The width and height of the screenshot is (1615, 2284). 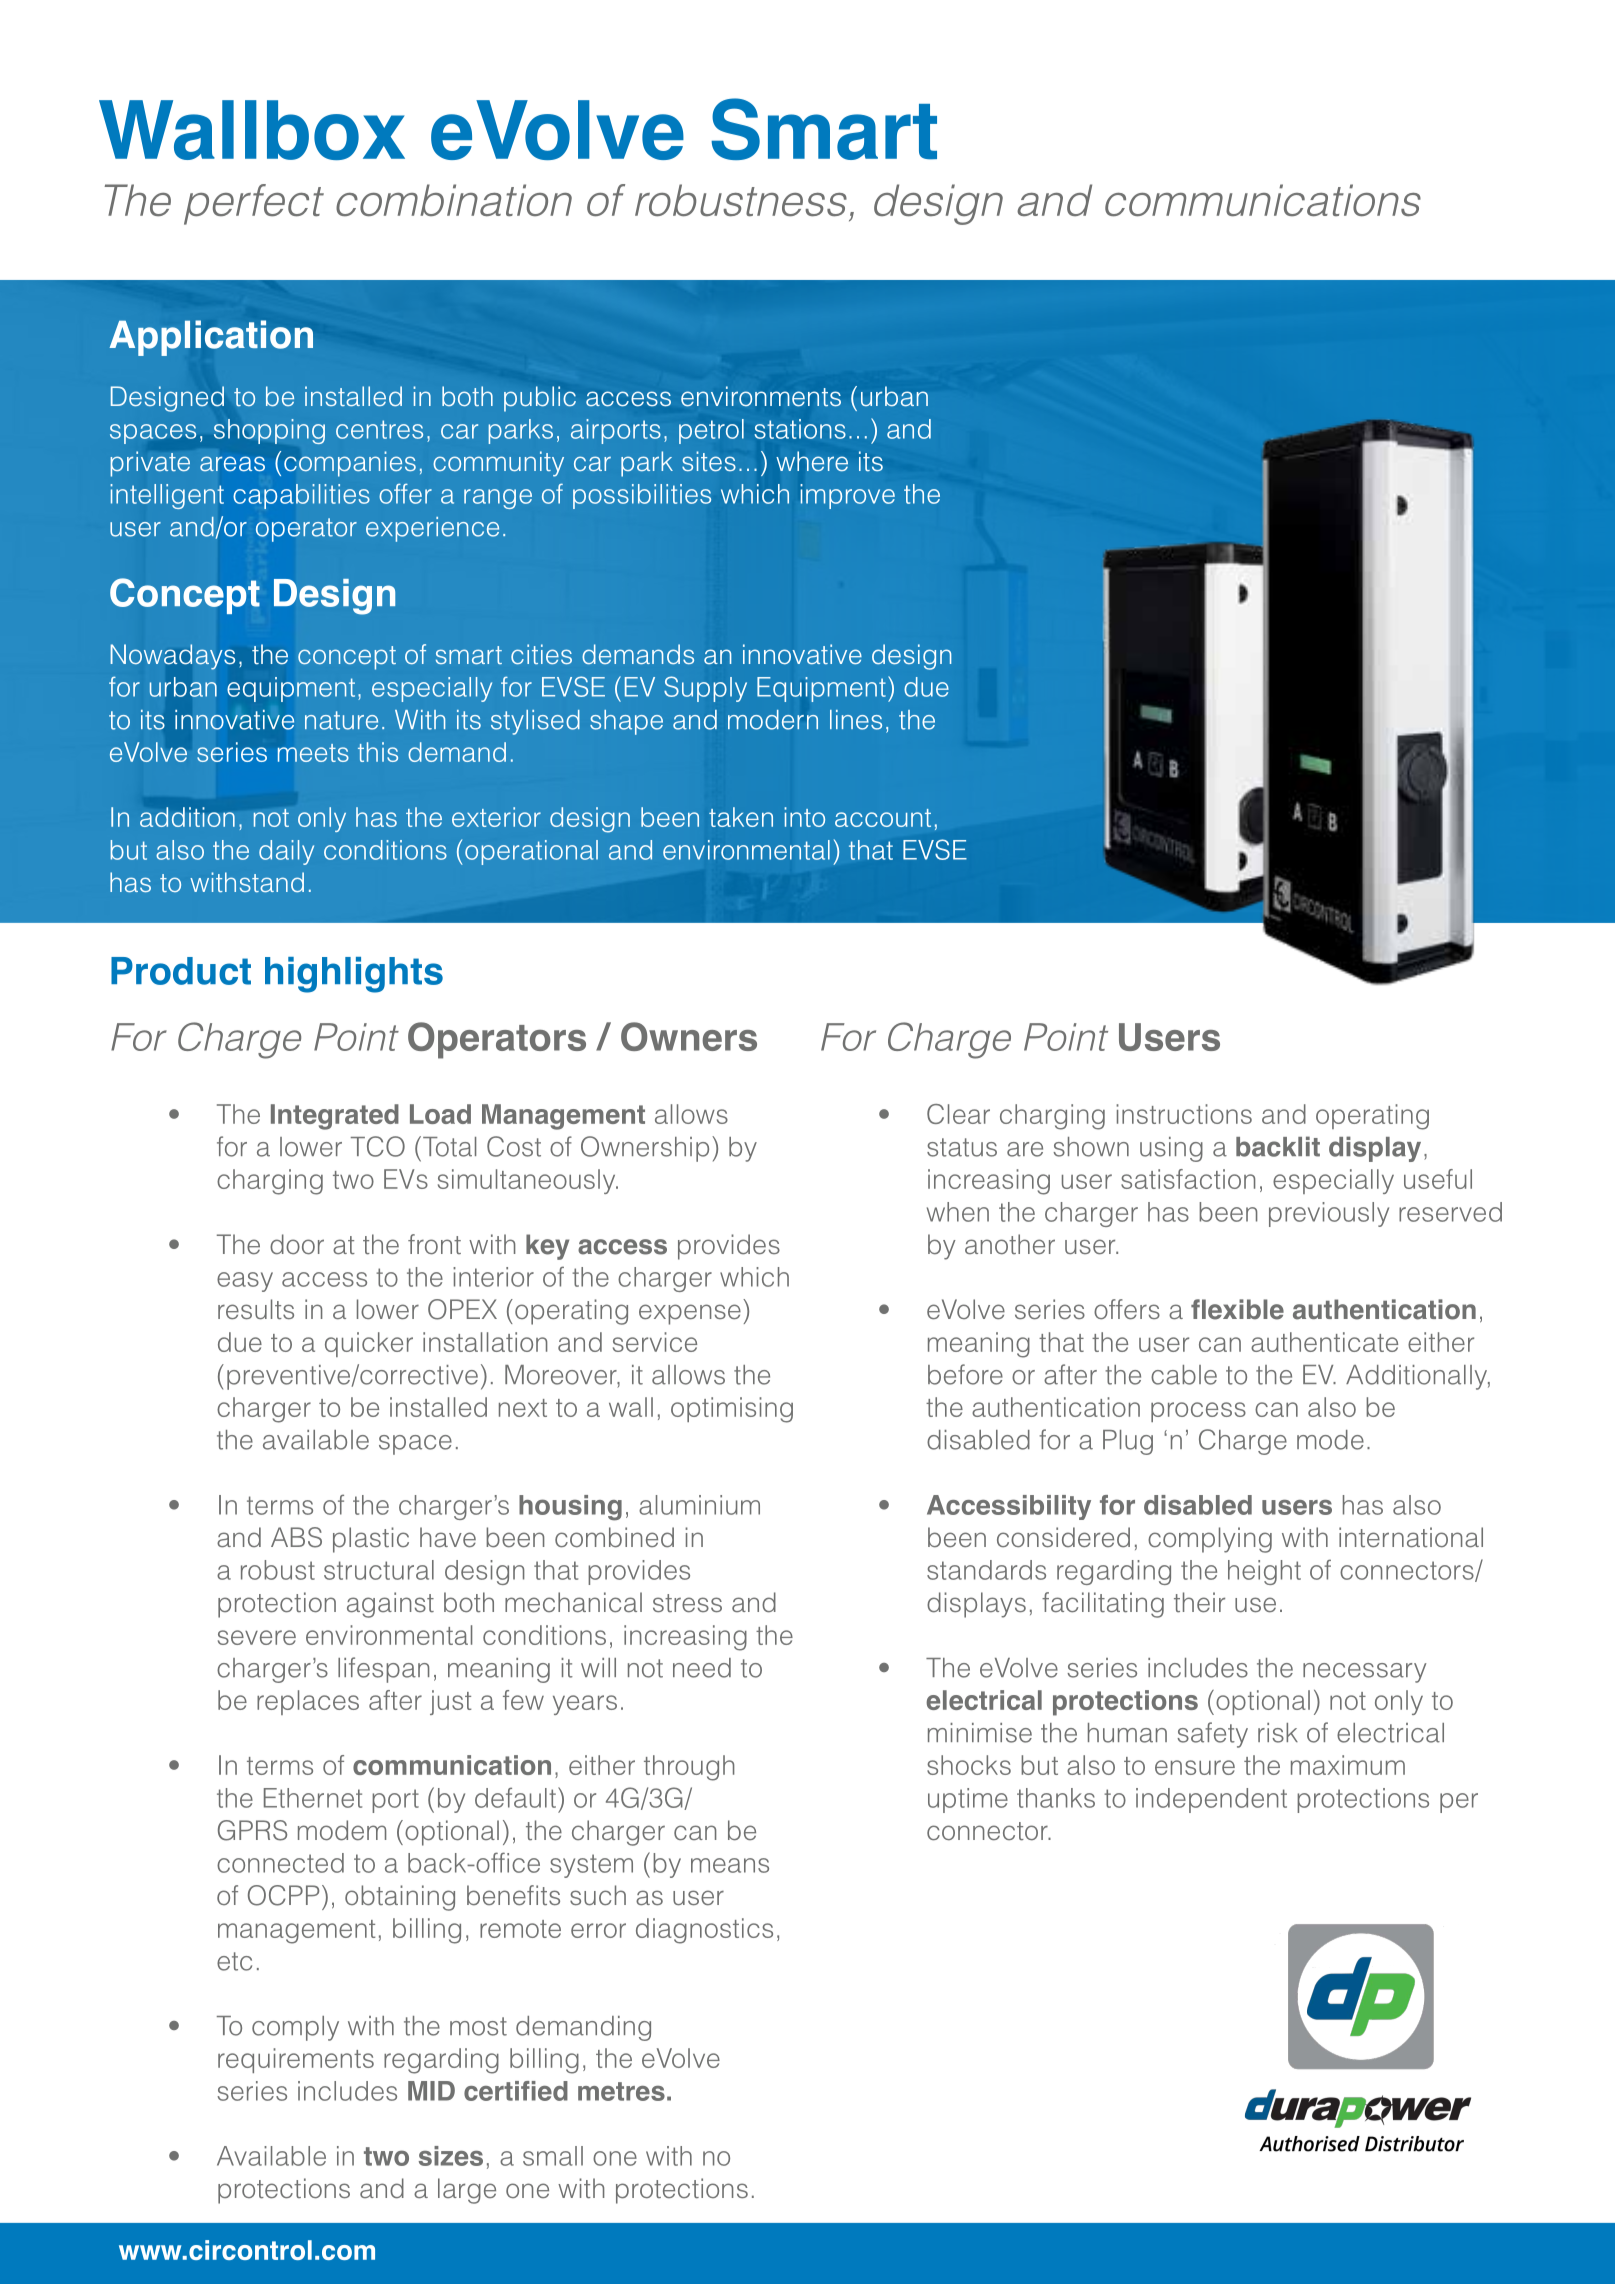 I want to click on necessary, so click(x=1364, y=1673).
